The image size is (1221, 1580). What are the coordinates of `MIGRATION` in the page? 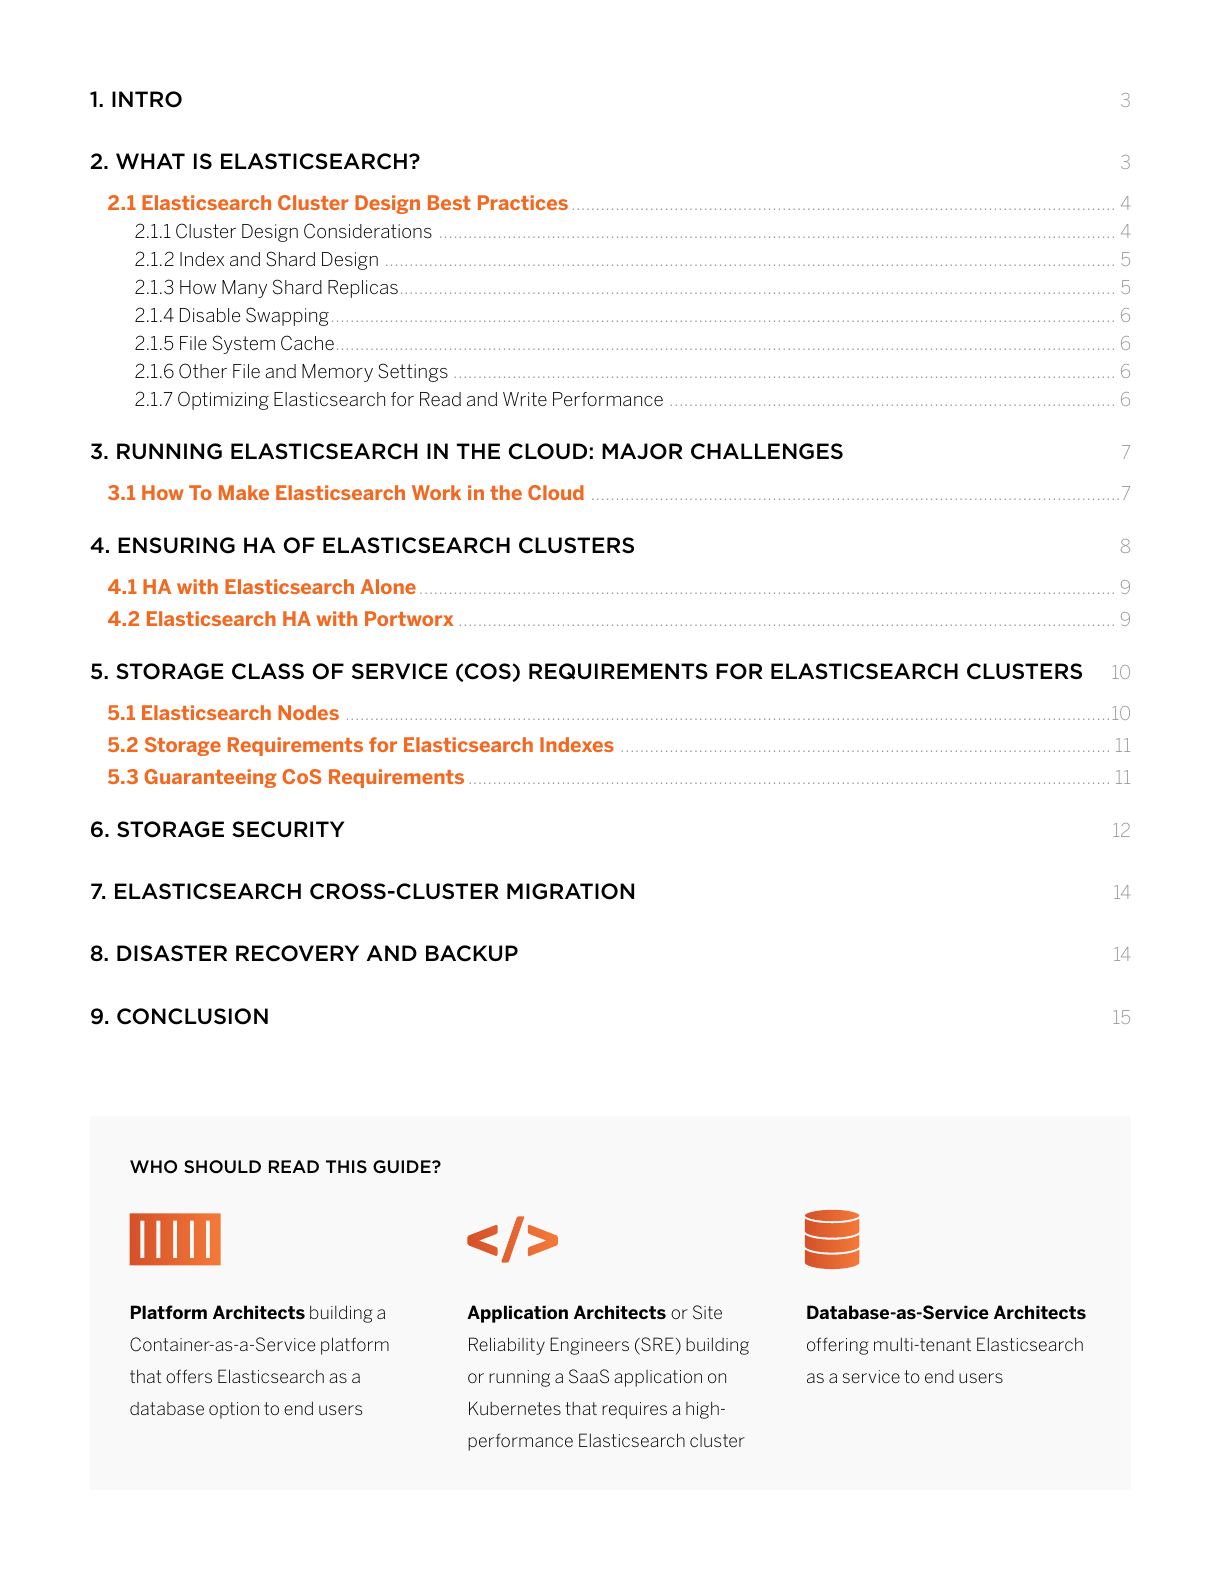 It's located at (570, 891).
